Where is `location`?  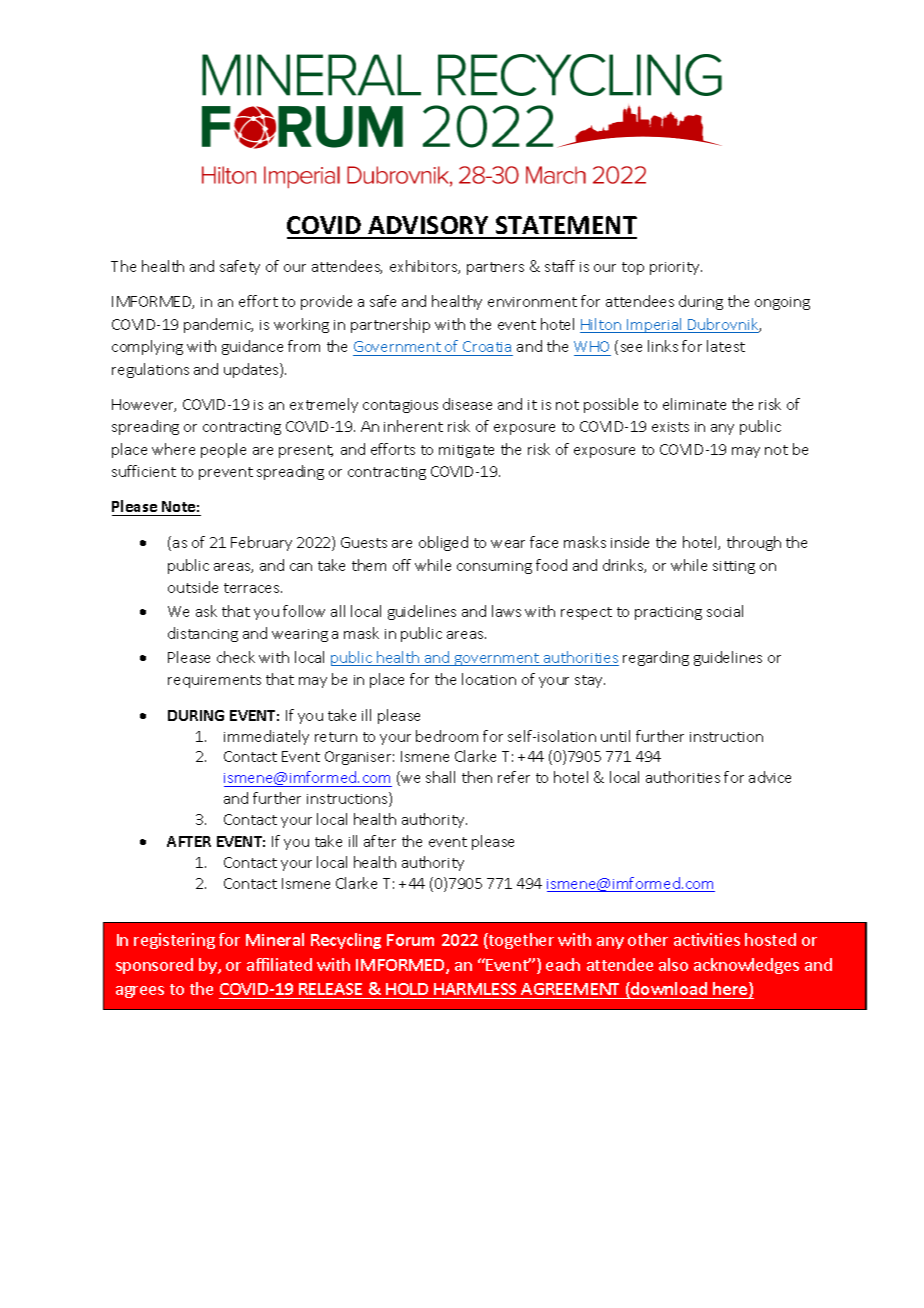
location is located at coordinates (489, 679).
